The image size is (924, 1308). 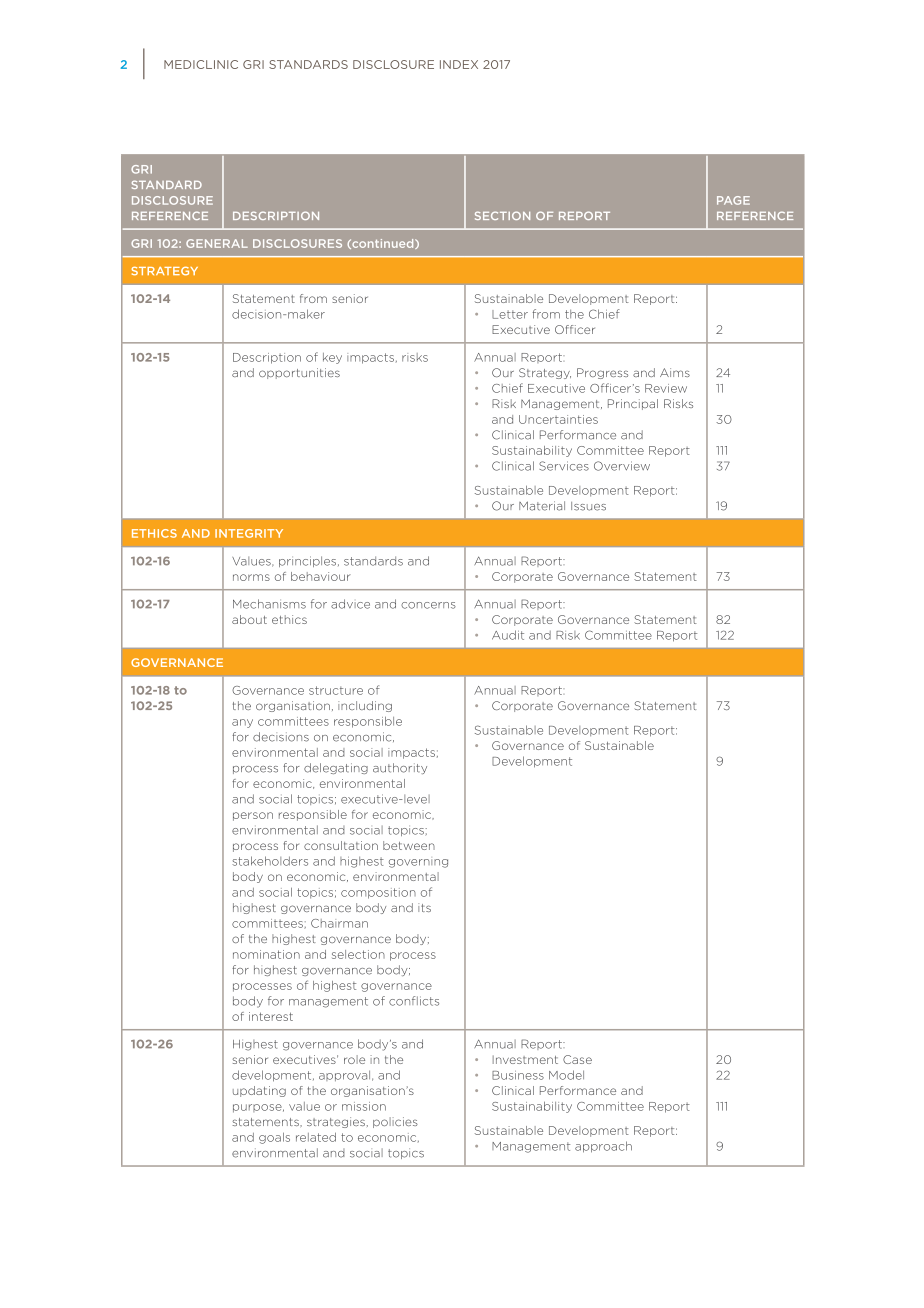 I want to click on INDEX, so click(x=459, y=64).
